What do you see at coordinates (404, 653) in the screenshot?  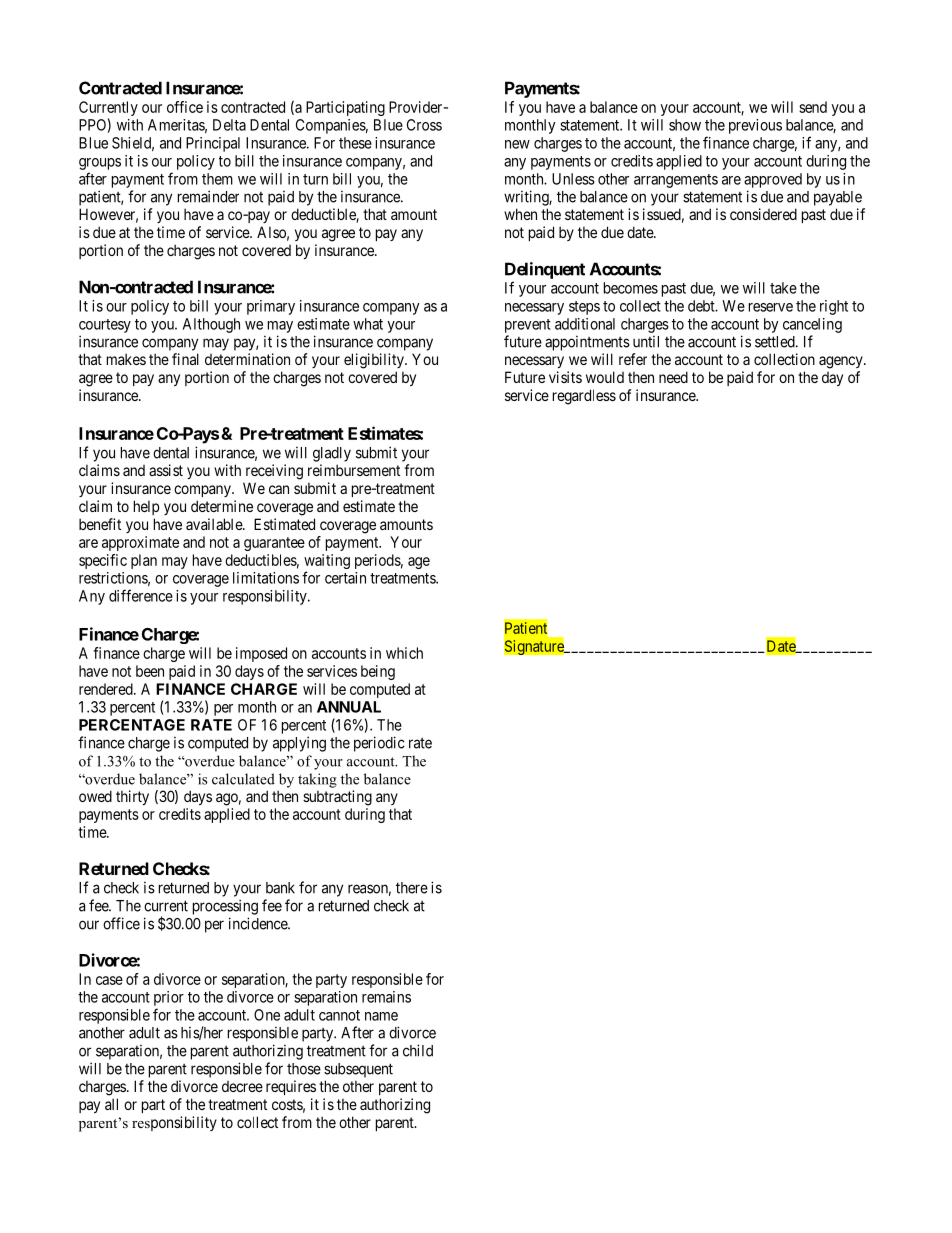 I see `which` at bounding box center [404, 653].
